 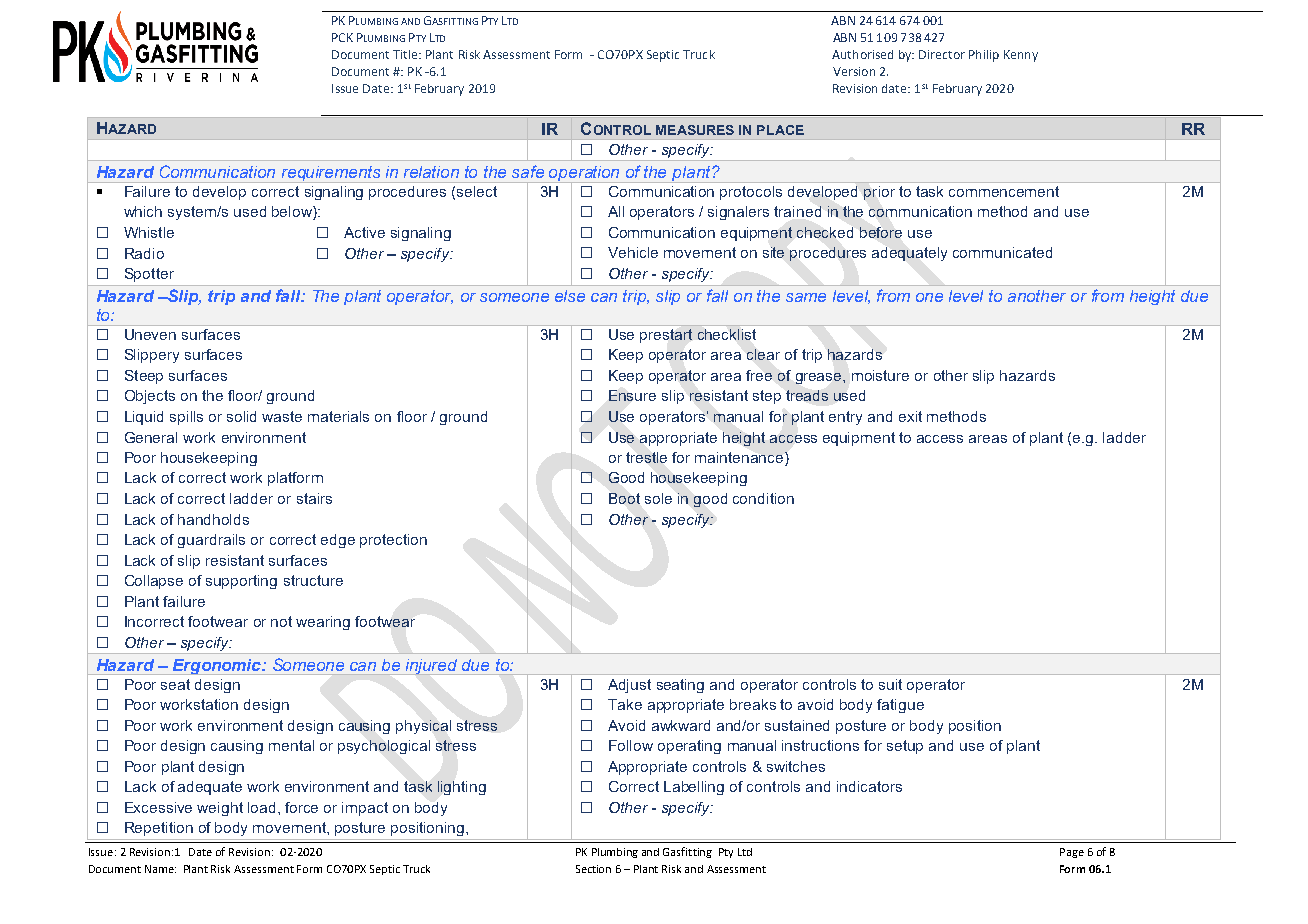 I want to click on Director, so click(x=942, y=54).
